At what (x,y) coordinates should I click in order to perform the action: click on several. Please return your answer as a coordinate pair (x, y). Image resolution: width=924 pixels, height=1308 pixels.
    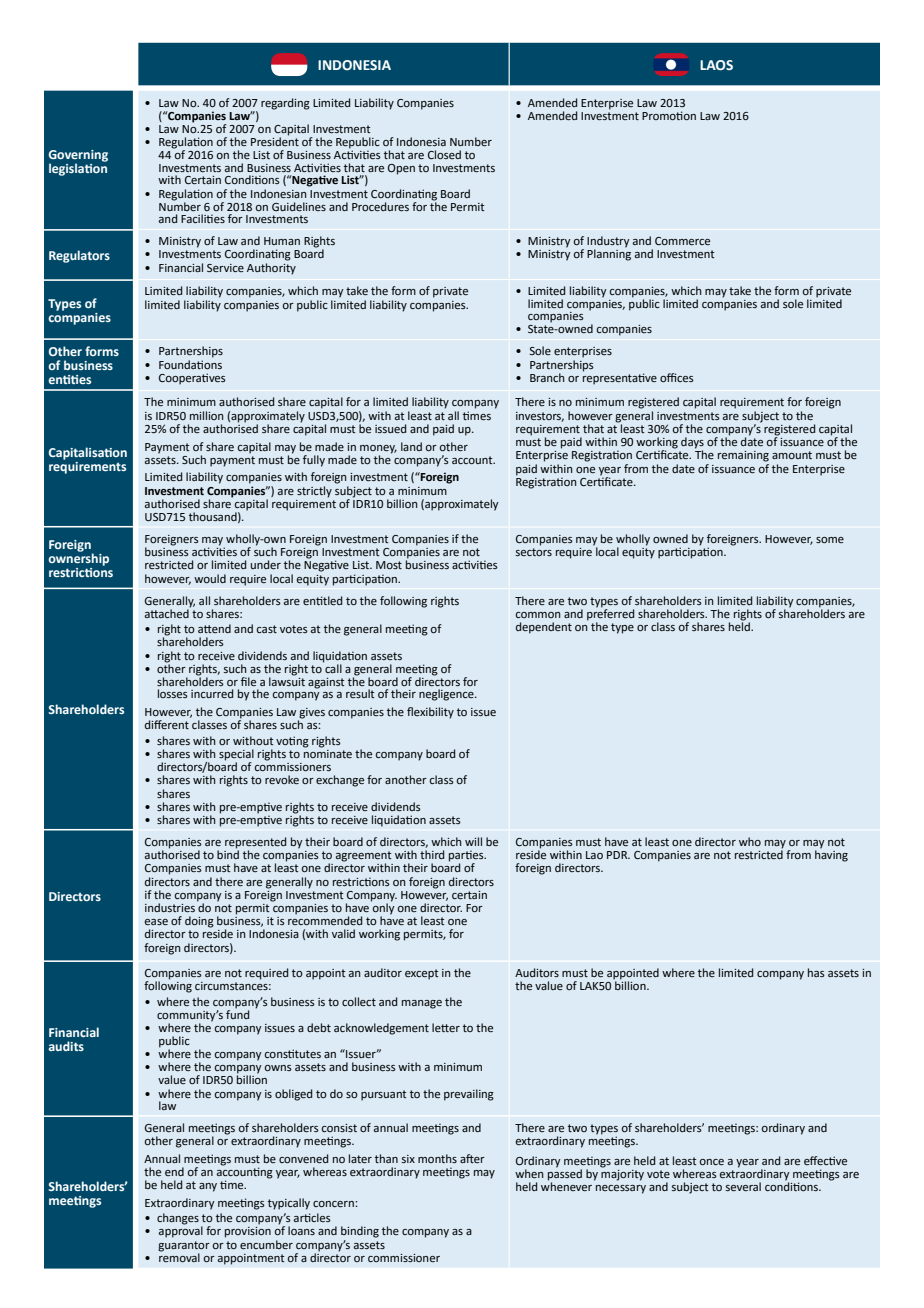
    Looking at the image, I should click on (743, 1186).
